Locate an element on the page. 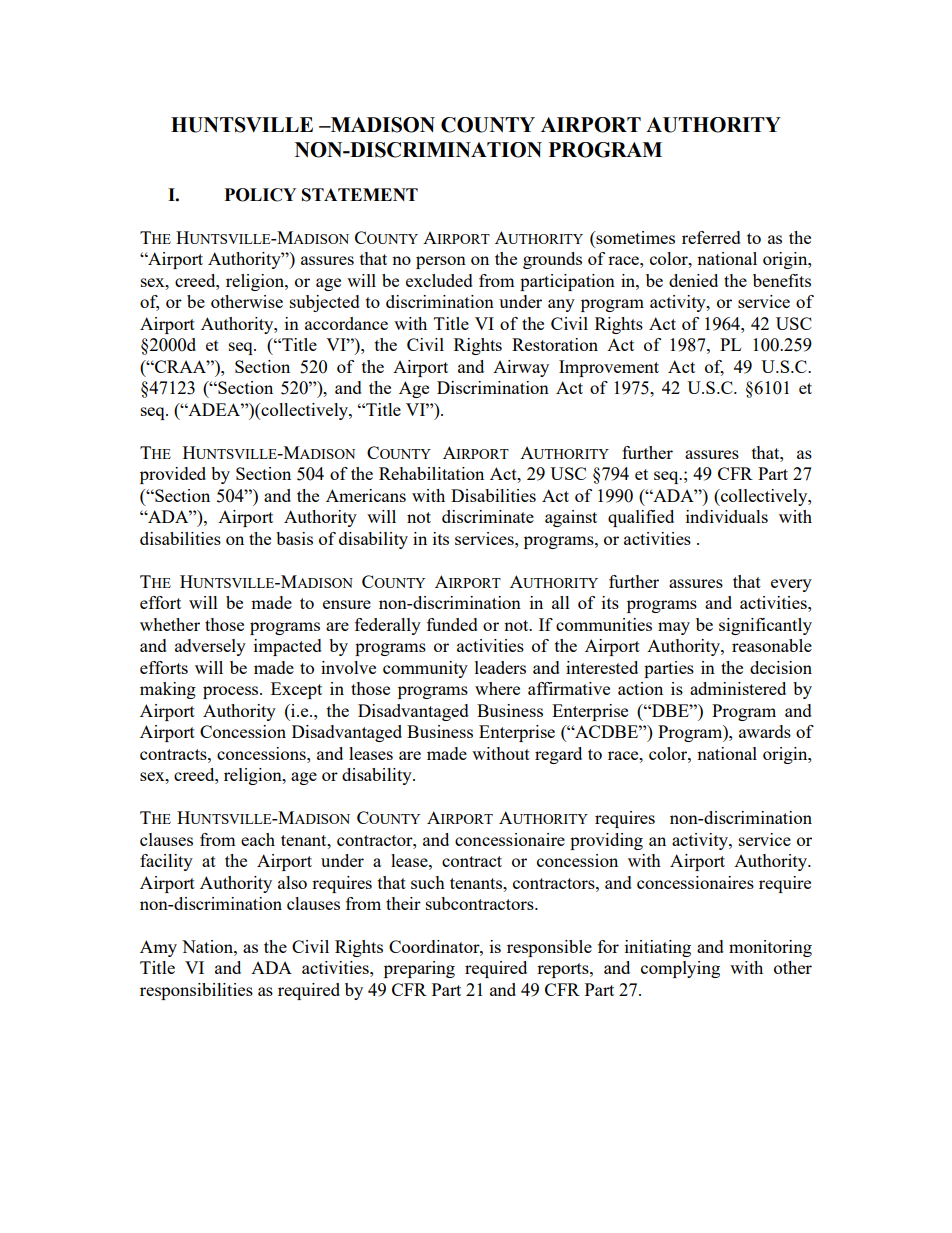 The width and height of the image is (952, 1233). provided is located at coordinates (173, 475).
